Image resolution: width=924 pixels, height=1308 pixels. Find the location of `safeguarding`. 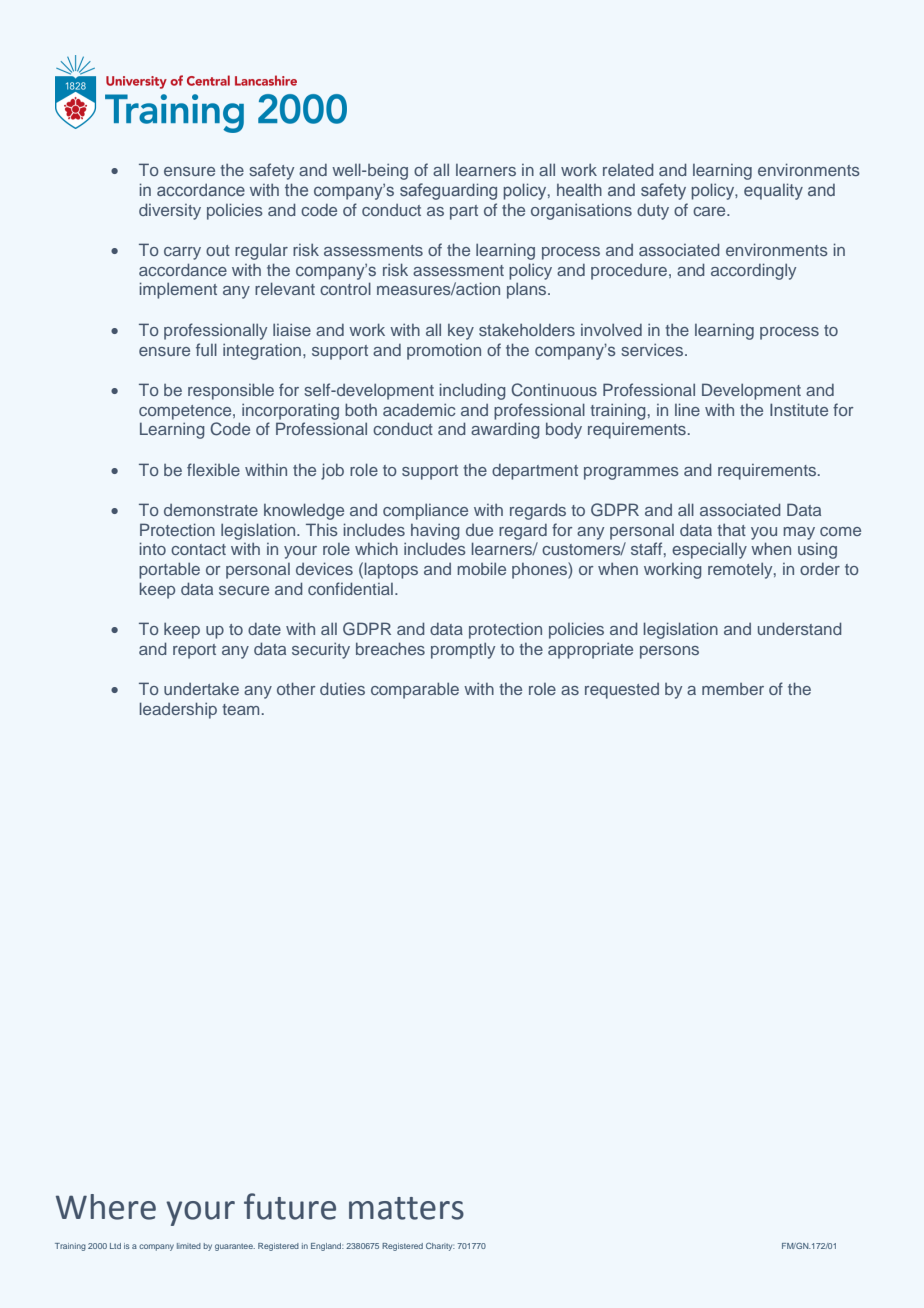

safeguarding is located at coordinates (448, 191).
